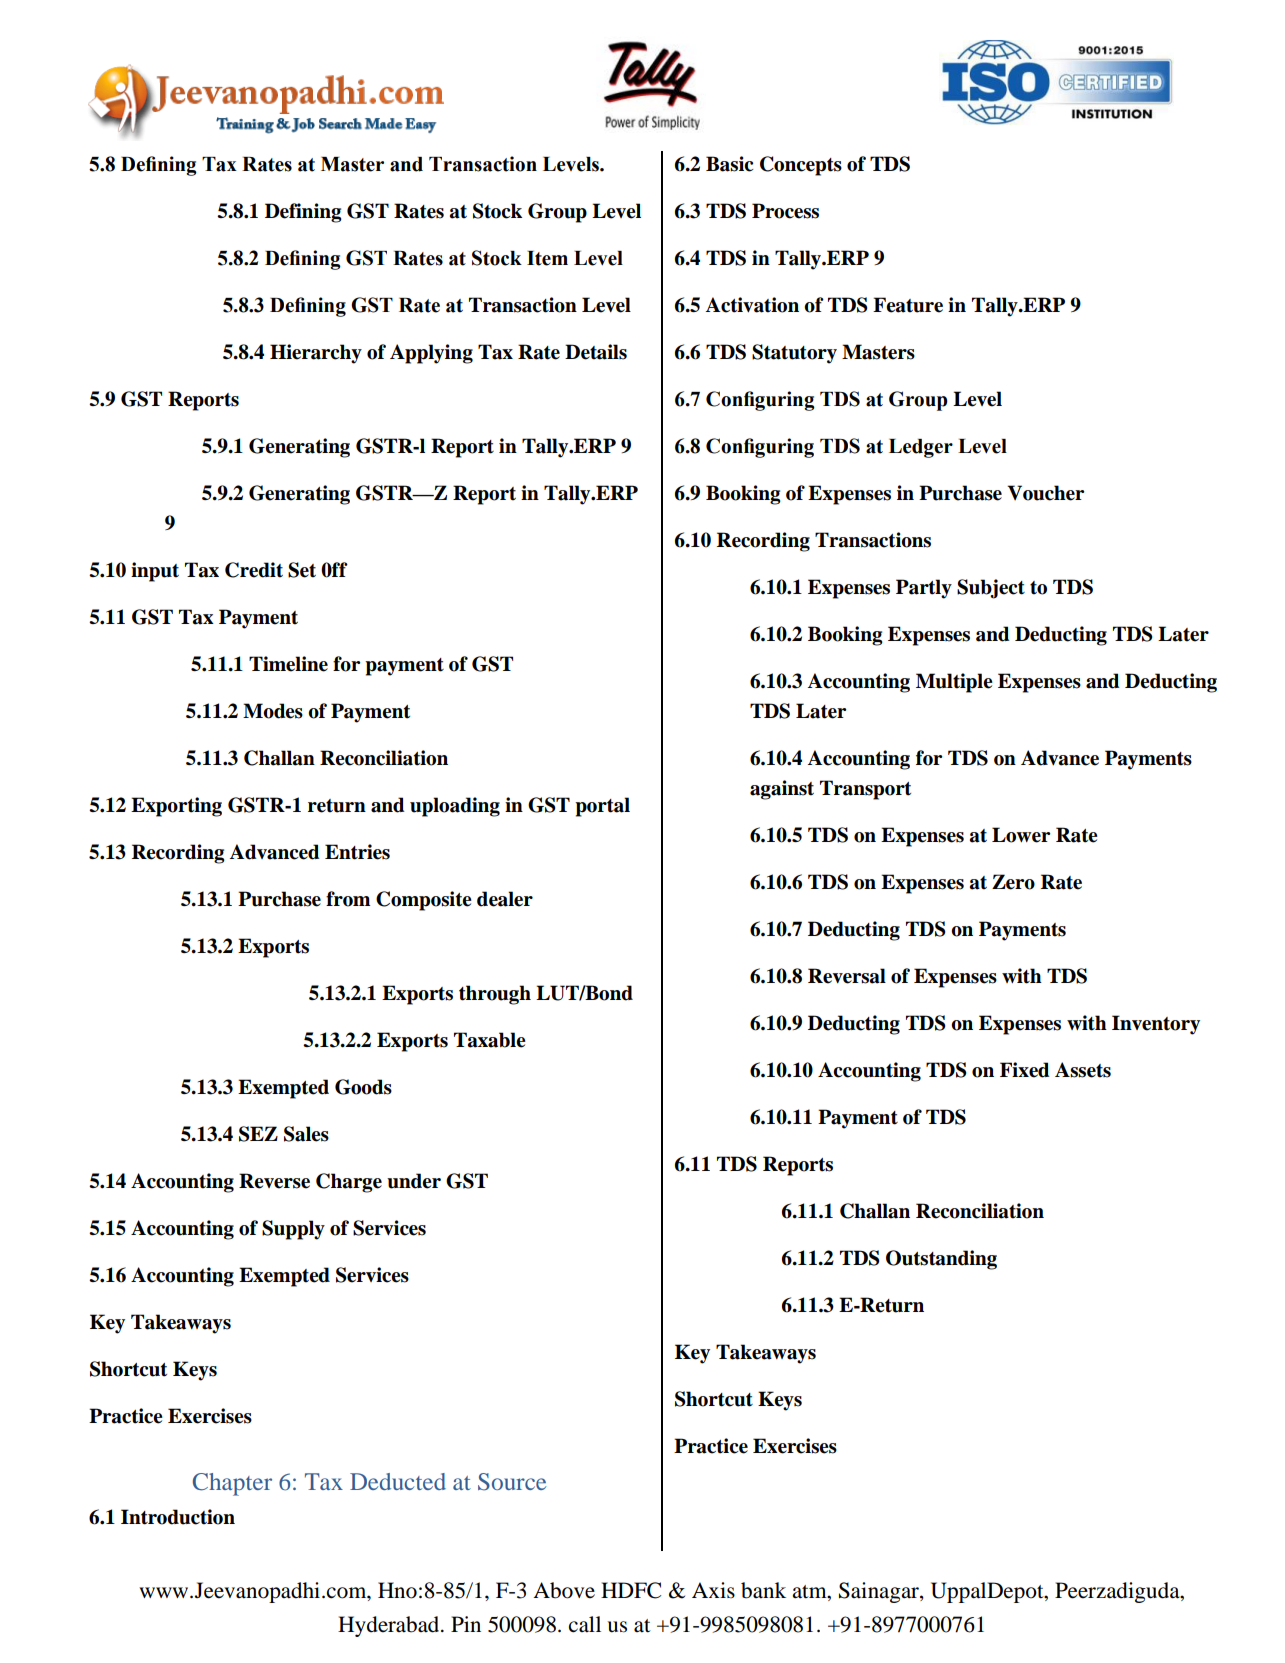 The image size is (1285, 1663). What do you see at coordinates (713, 1590) in the image?
I see `Axis` at bounding box center [713, 1590].
